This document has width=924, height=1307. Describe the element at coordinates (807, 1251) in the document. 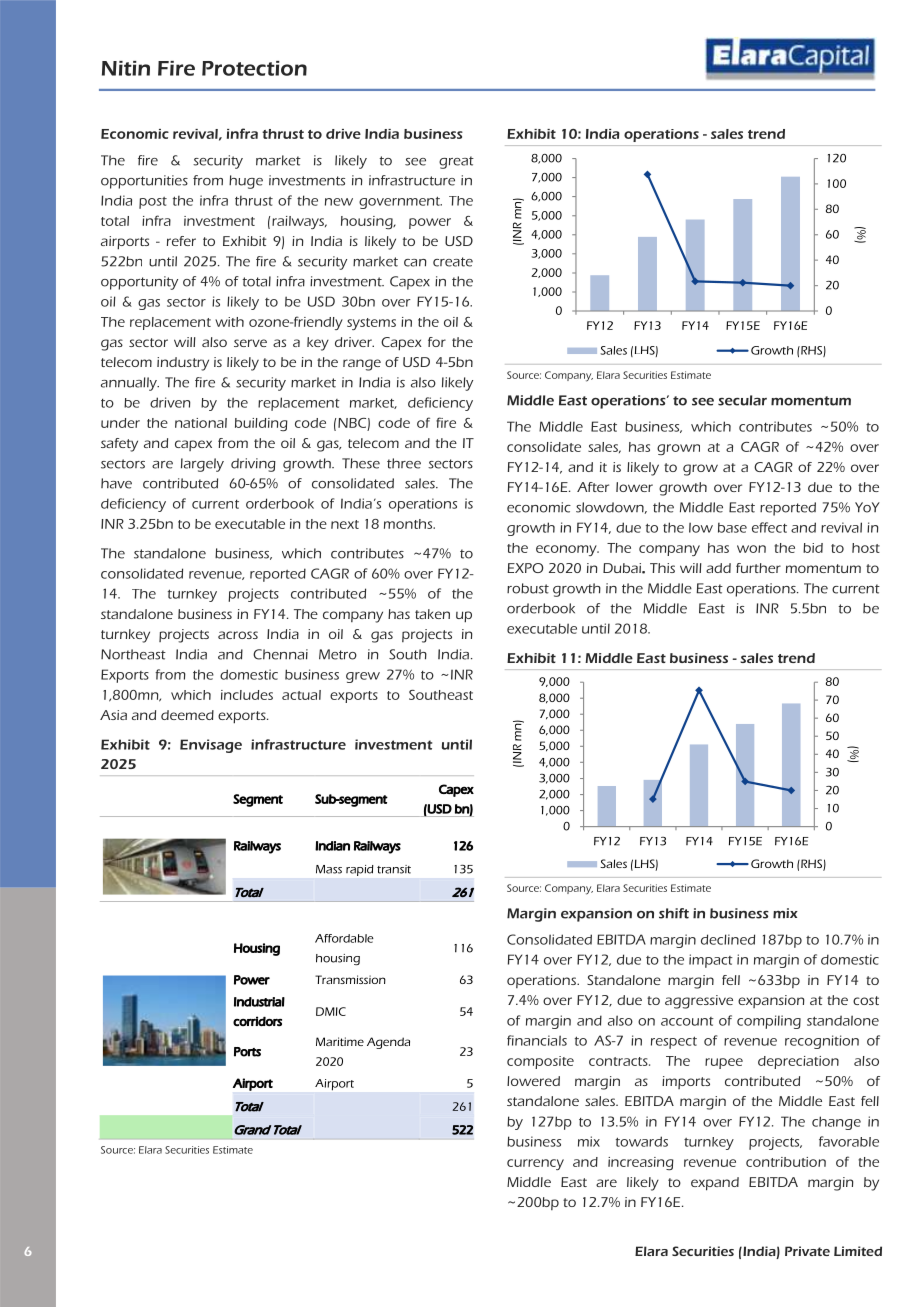

I see `Private` at that location.
